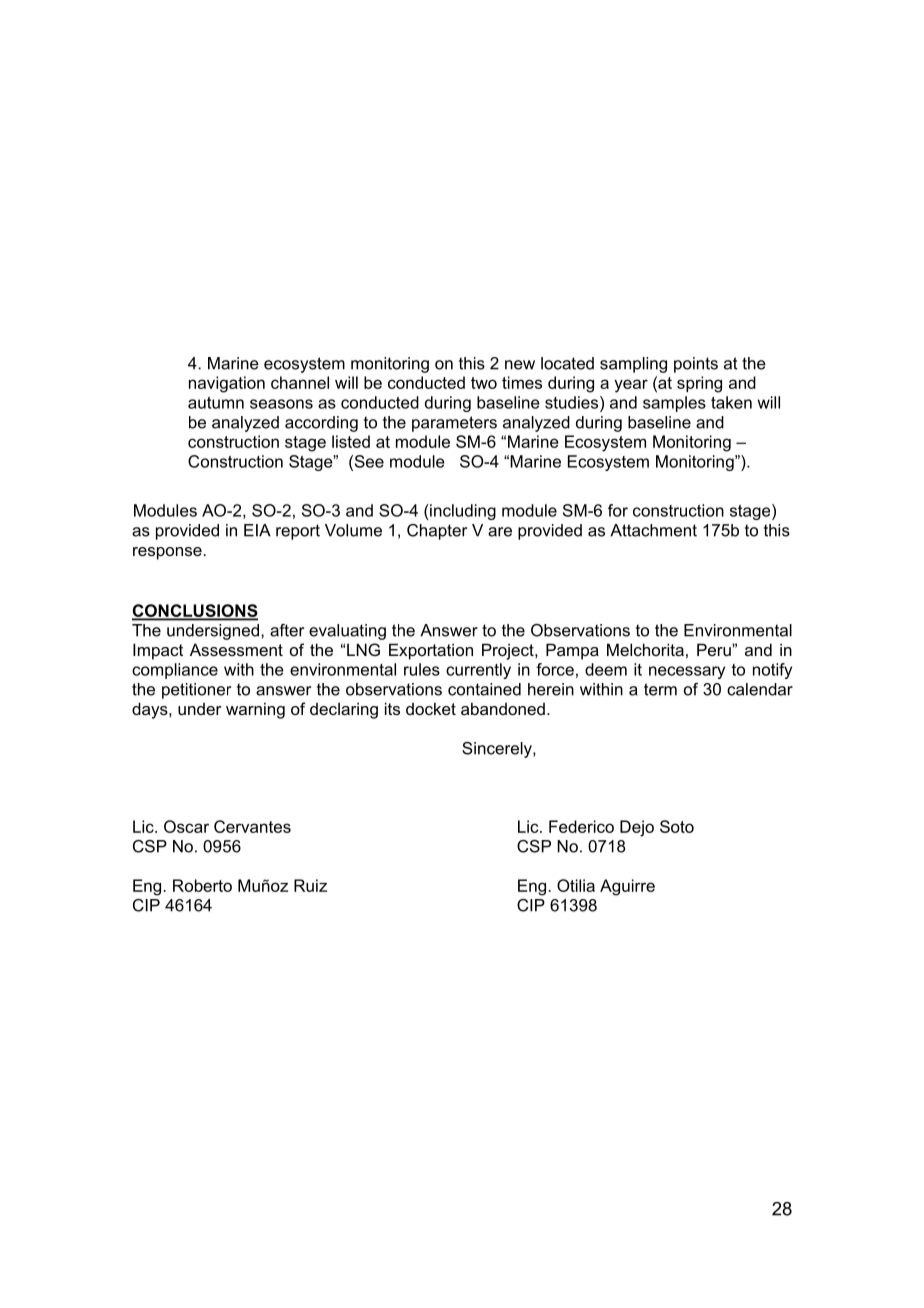  Describe the element at coordinates (462, 512) in the screenshot. I see `including` at that location.
